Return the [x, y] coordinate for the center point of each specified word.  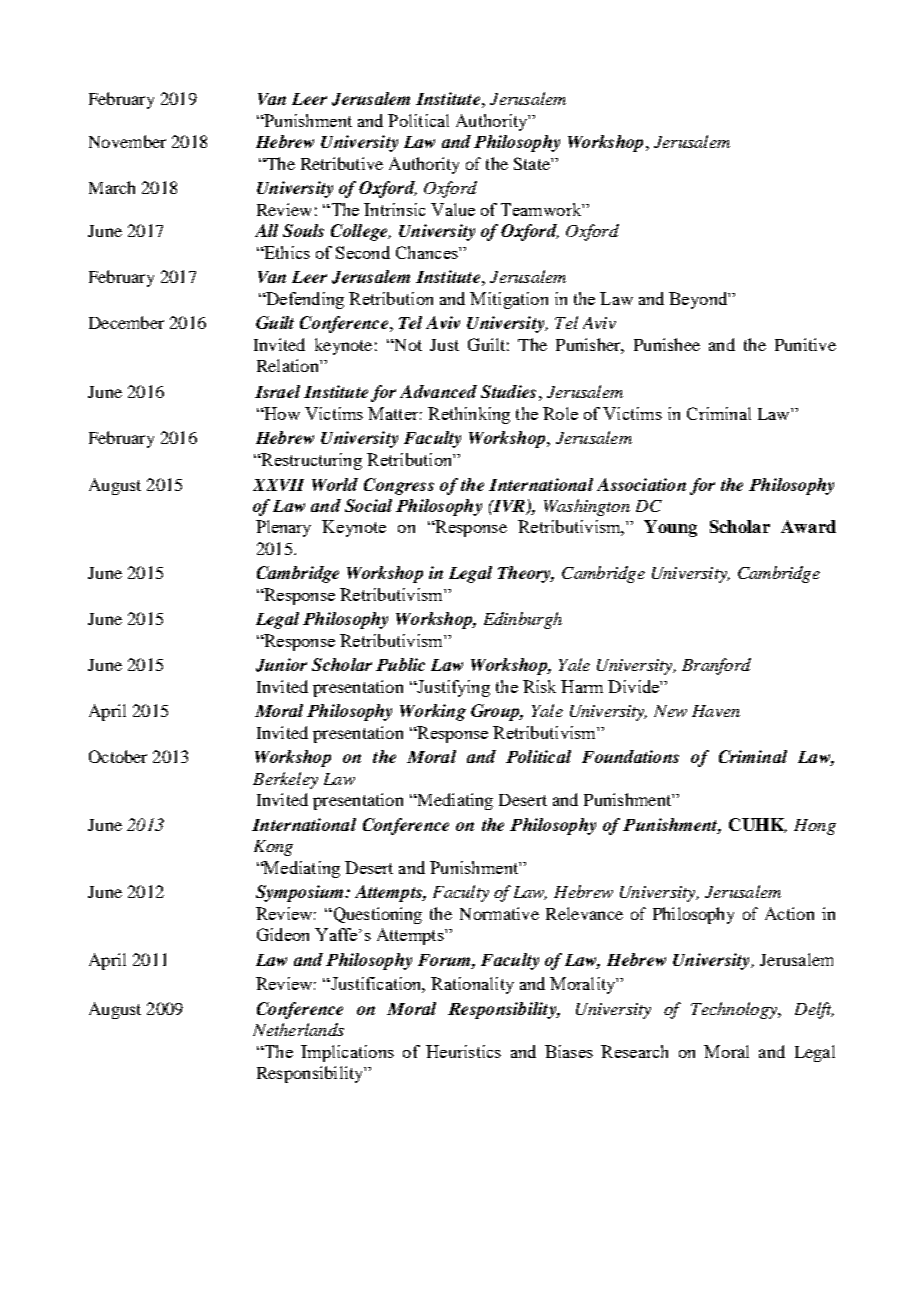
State [533, 163]
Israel [277, 391]
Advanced [438, 391]
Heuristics [463, 1051]
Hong [815, 827]
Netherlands [298, 1029]
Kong [273, 848]
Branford [716, 666]
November [127, 141]
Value [453, 209]
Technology [735, 1010]
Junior [281, 665]
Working [433, 712]
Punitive [805, 344]
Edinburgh [523, 620]
